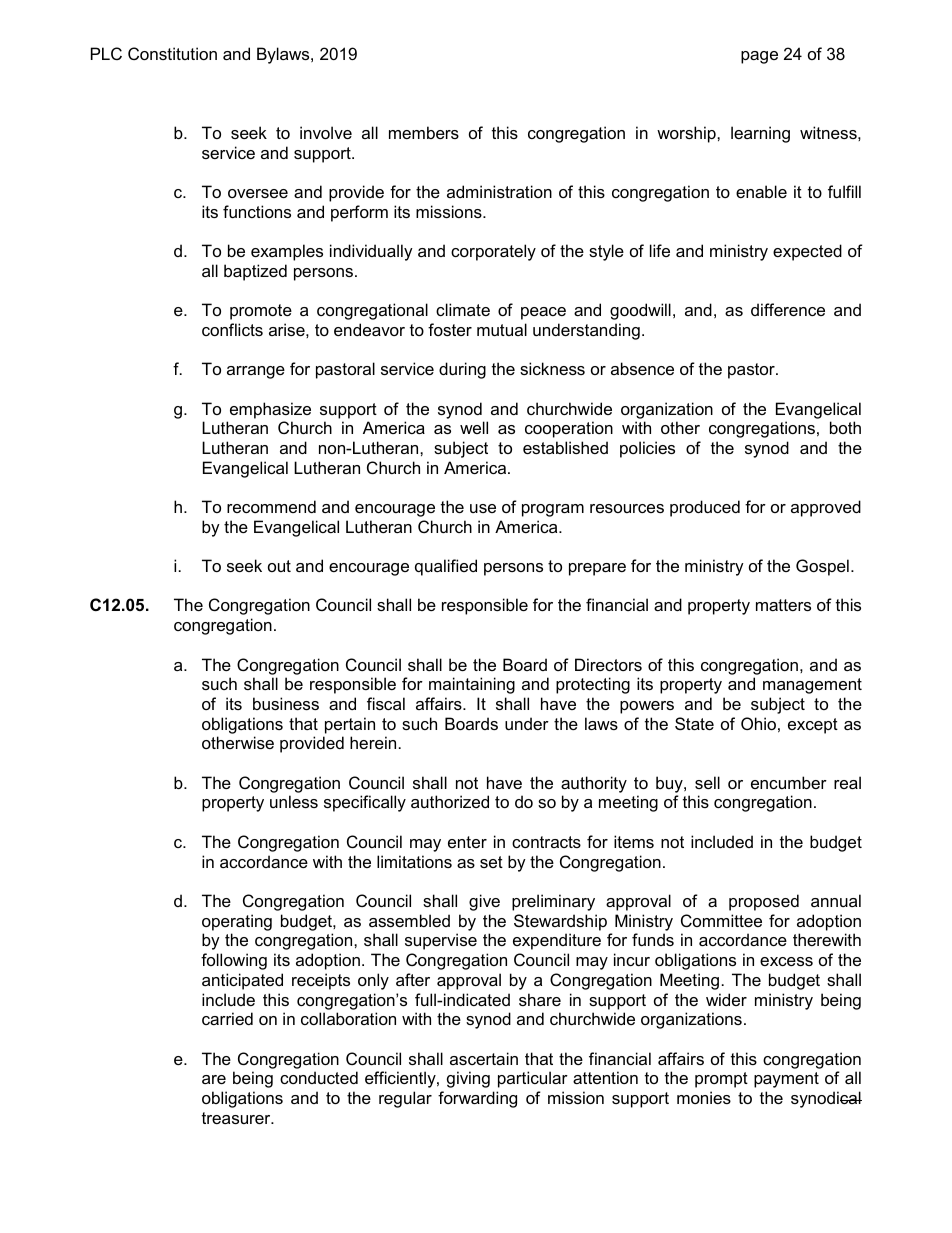 The width and height of the image is (952, 1233). I want to click on out, so click(279, 566).
